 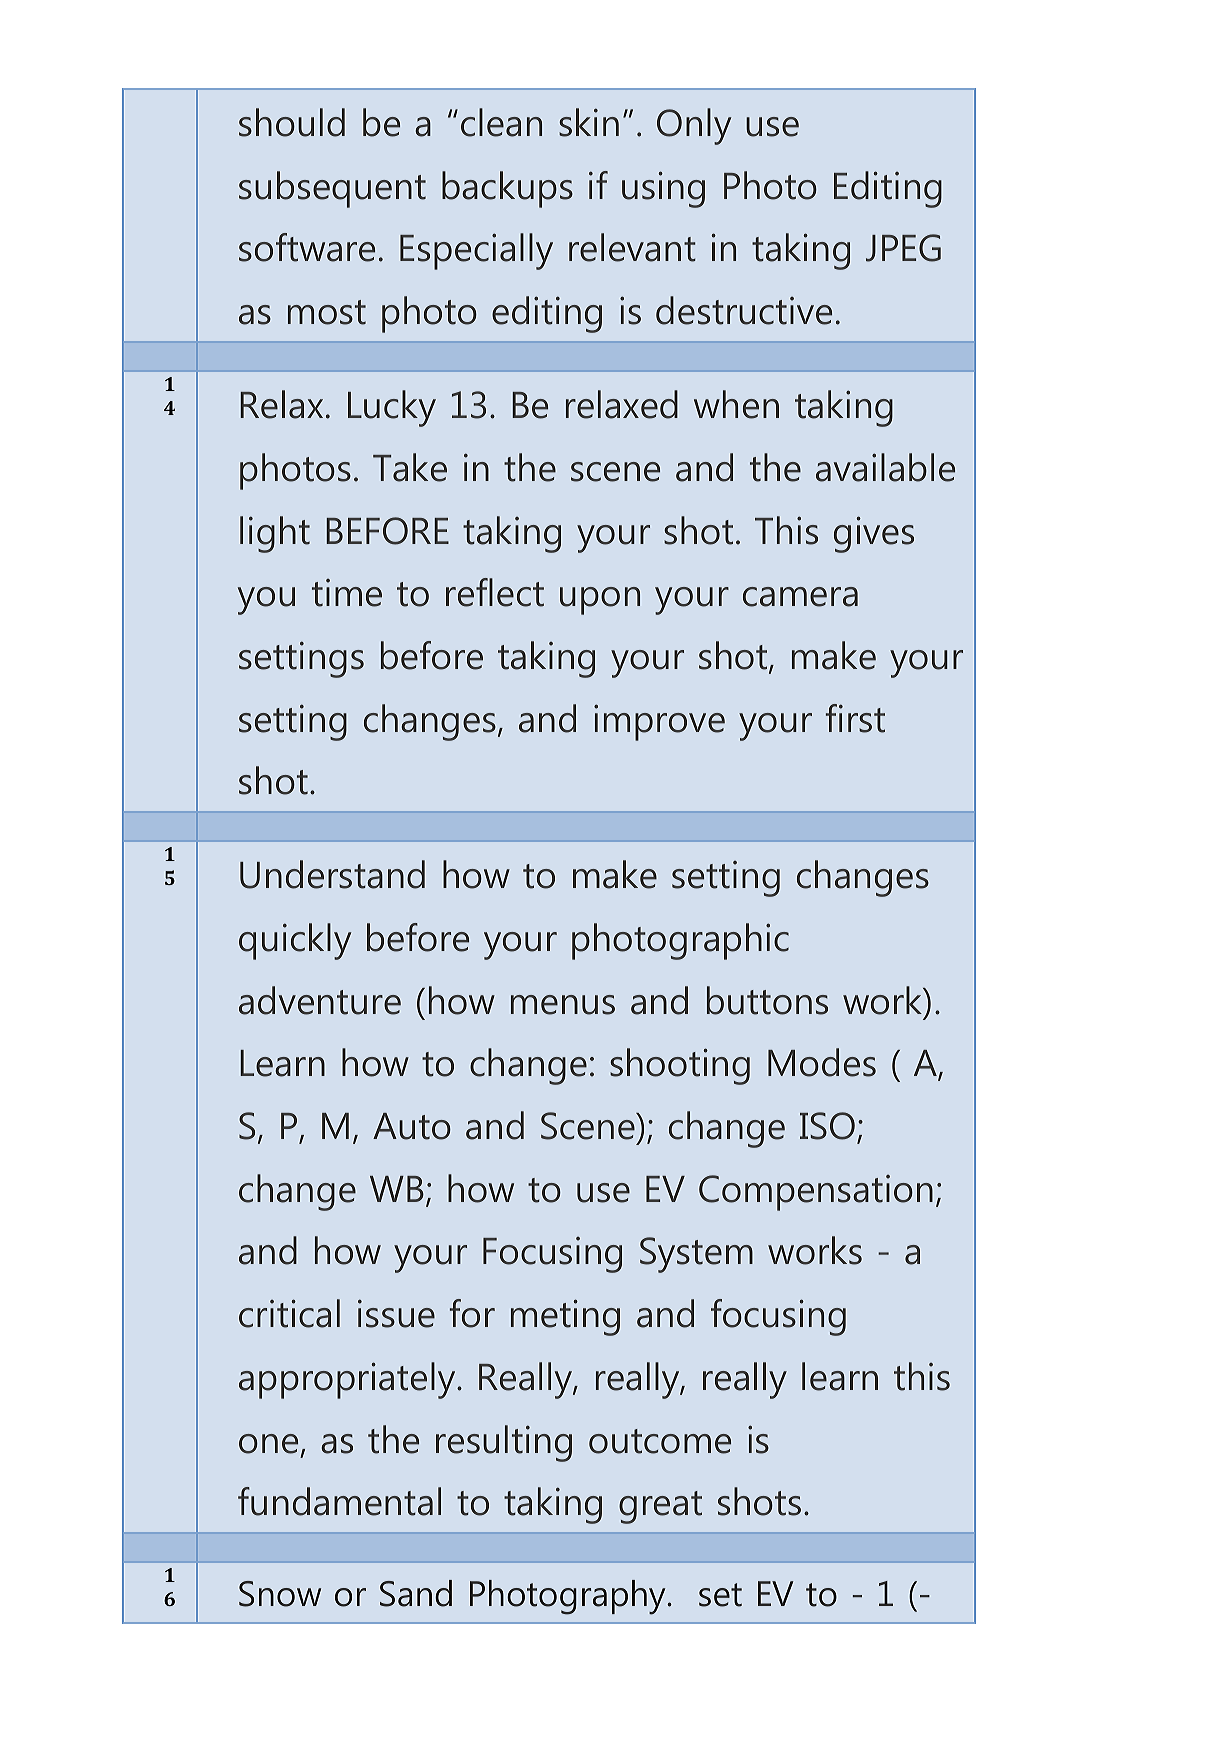 I want to click on first, so click(x=855, y=718).
